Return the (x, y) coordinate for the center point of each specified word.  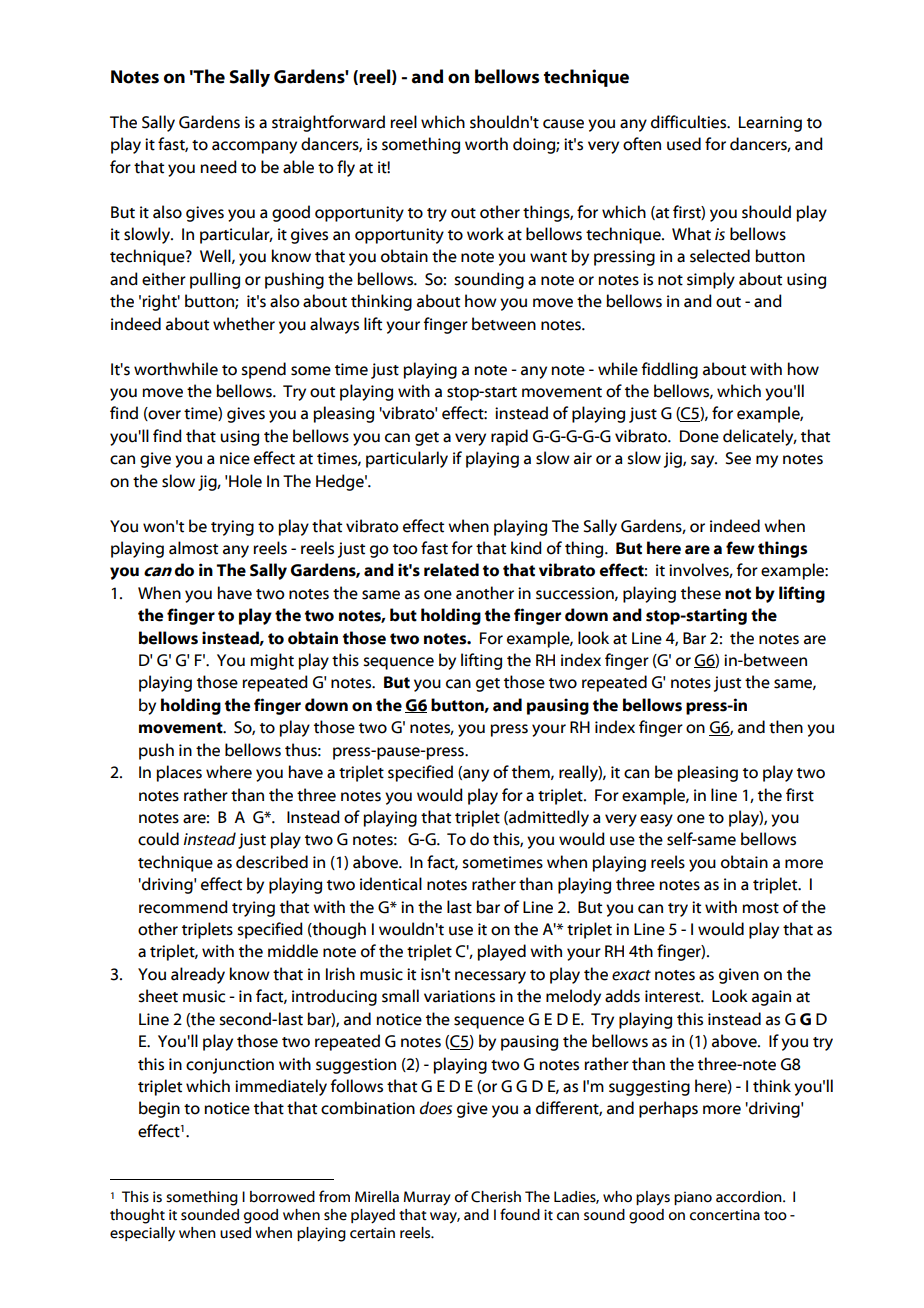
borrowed (282, 1197)
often (642, 144)
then (786, 727)
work (485, 234)
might (272, 661)
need (218, 167)
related (451, 570)
